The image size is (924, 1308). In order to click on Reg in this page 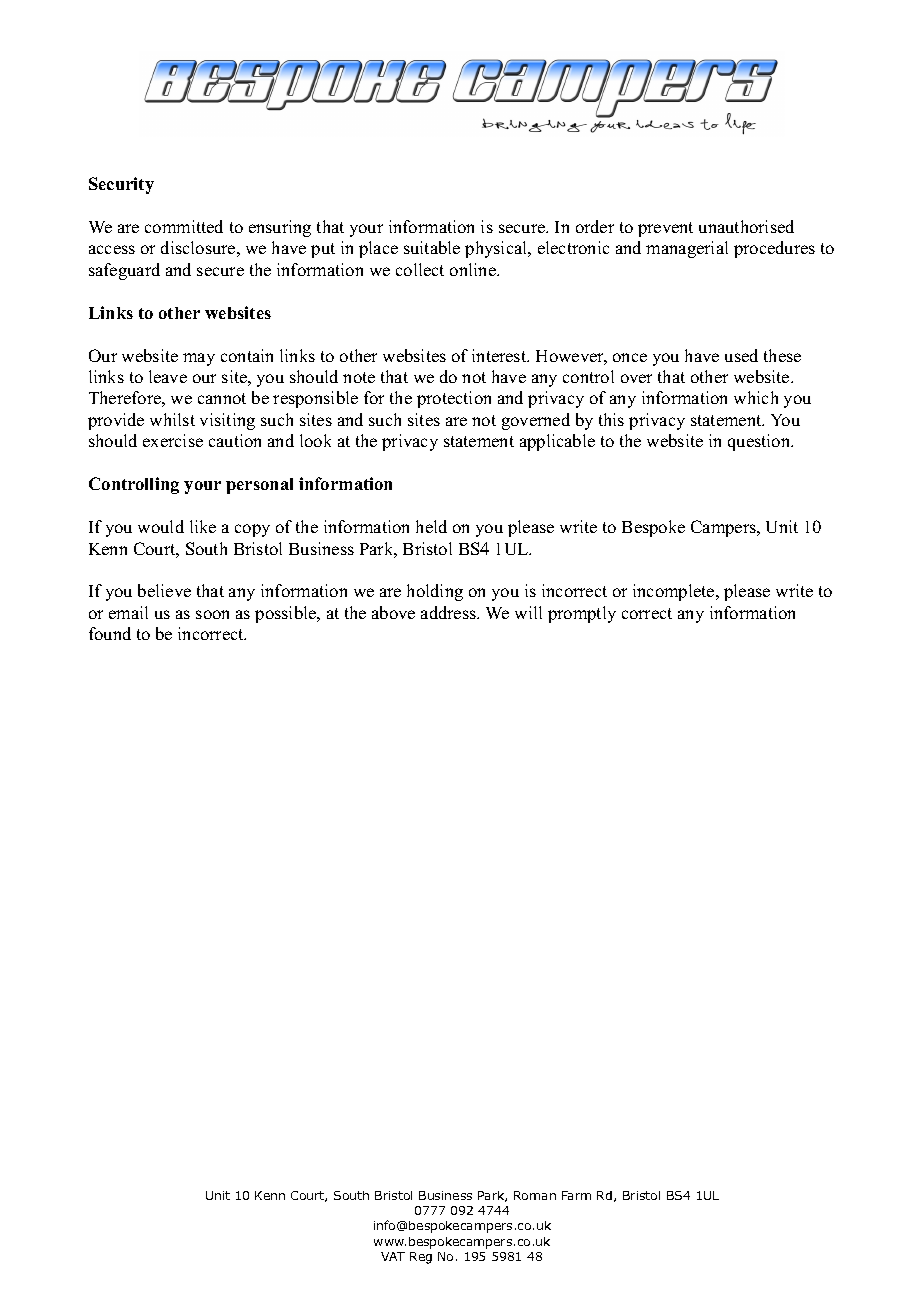, I will do `click(421, 1258)`.
